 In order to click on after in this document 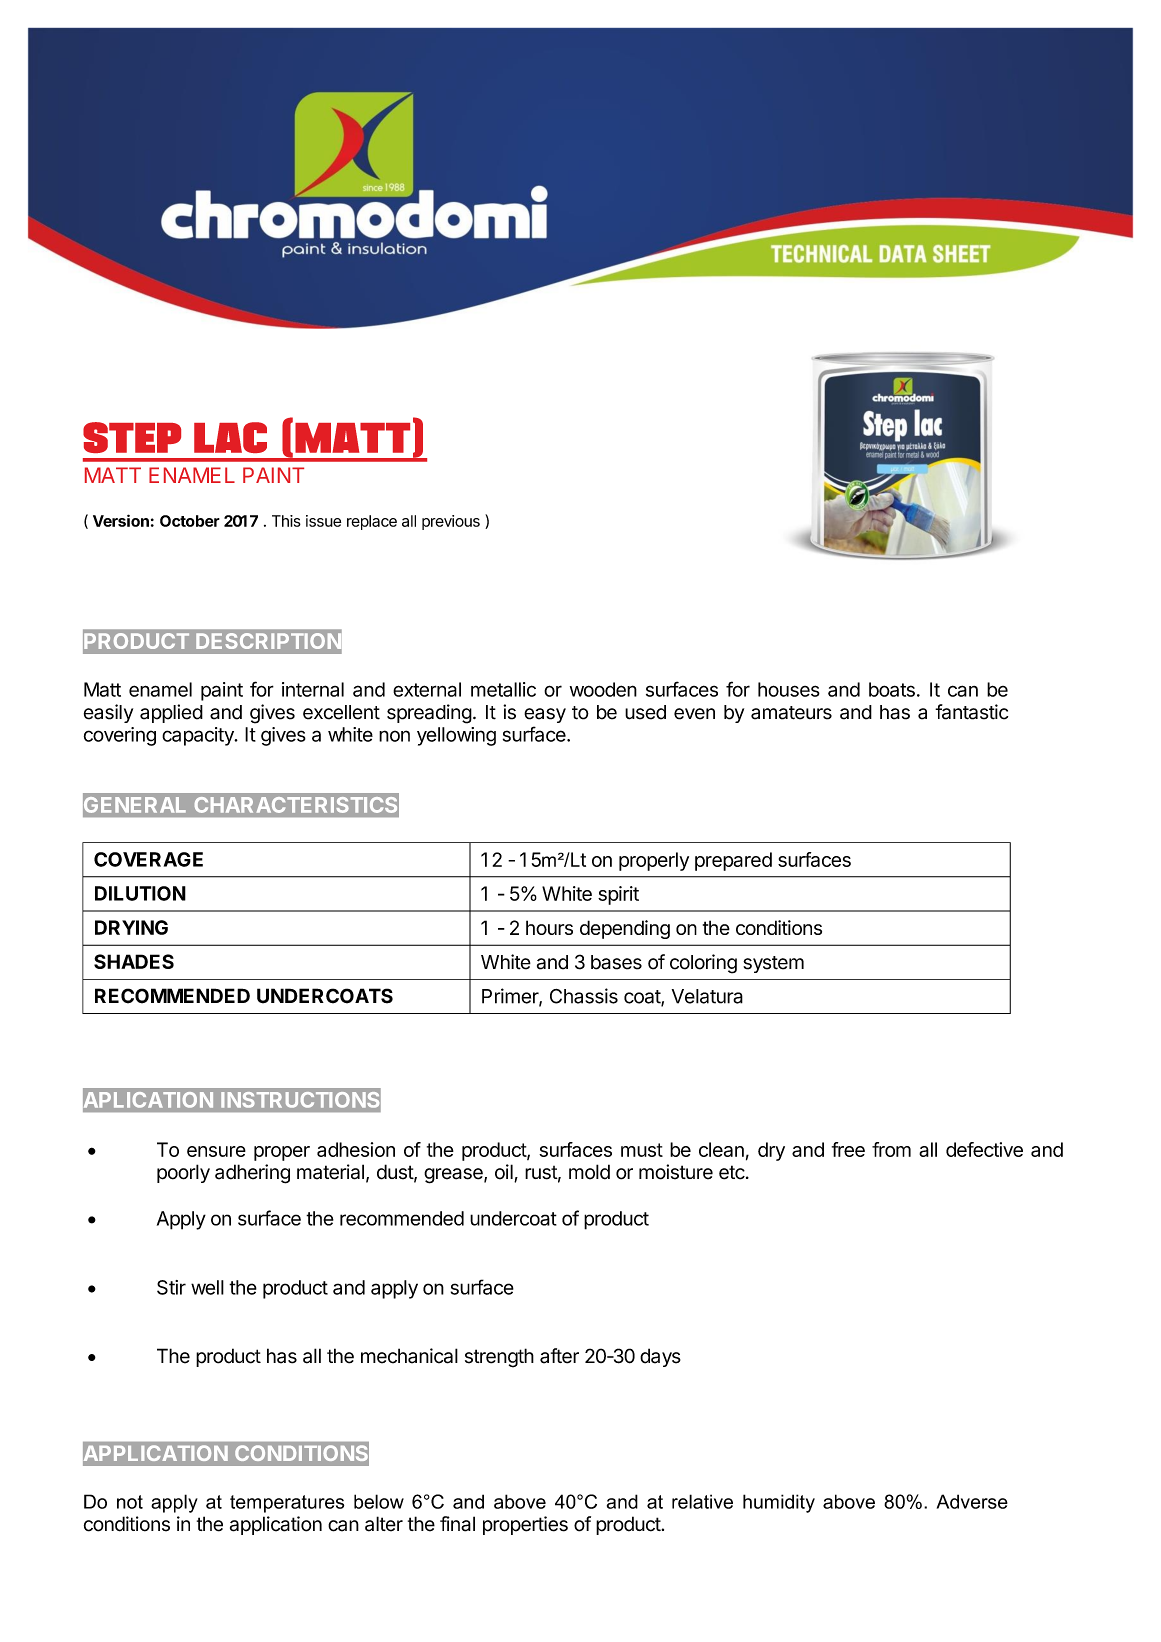, I will do `click(559, 1356)`.
